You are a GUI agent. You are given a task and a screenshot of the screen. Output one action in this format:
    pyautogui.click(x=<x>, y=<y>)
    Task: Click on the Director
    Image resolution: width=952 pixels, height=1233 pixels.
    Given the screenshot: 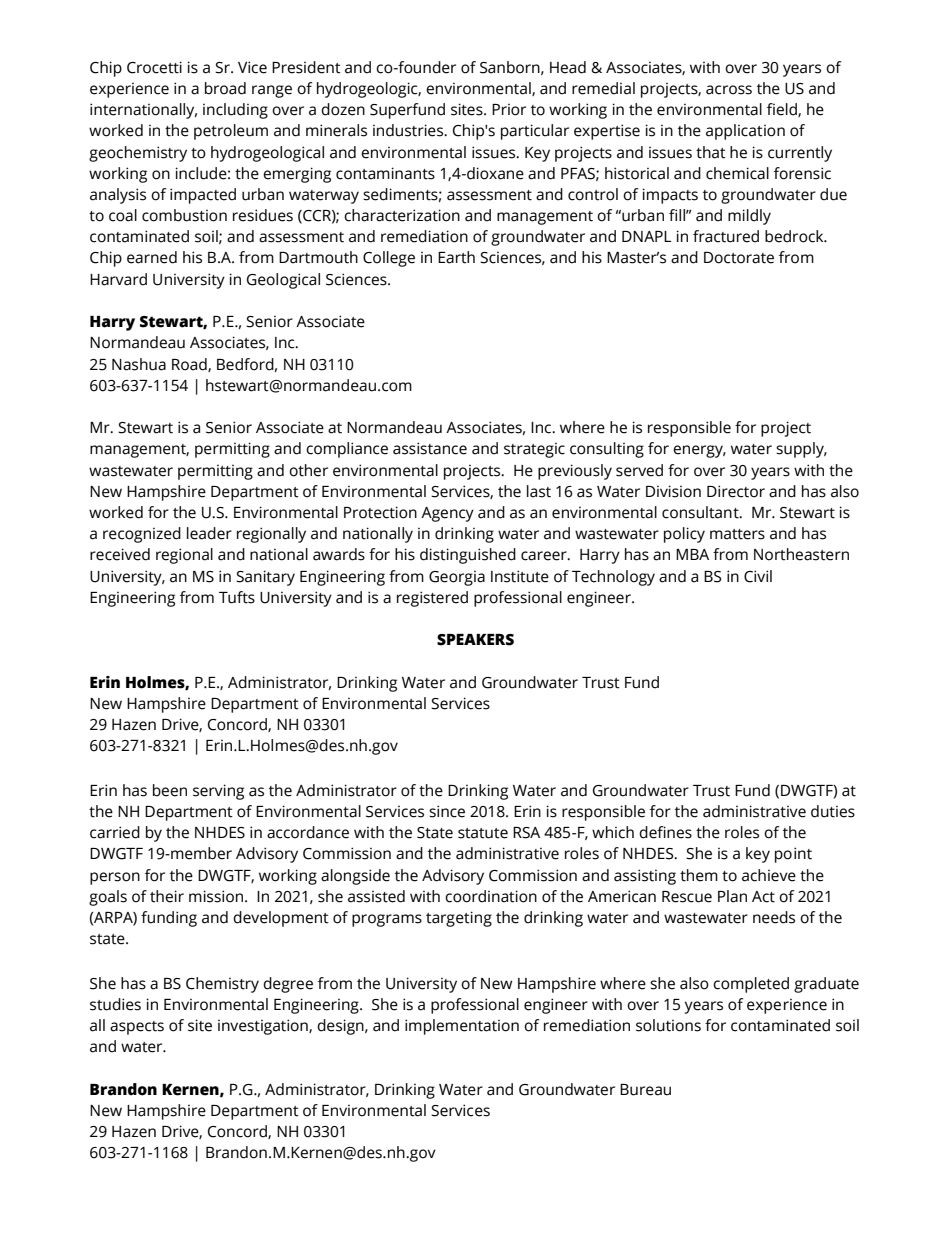 What is the action you would take?
    pyautogui.click(x=736, y=491)
